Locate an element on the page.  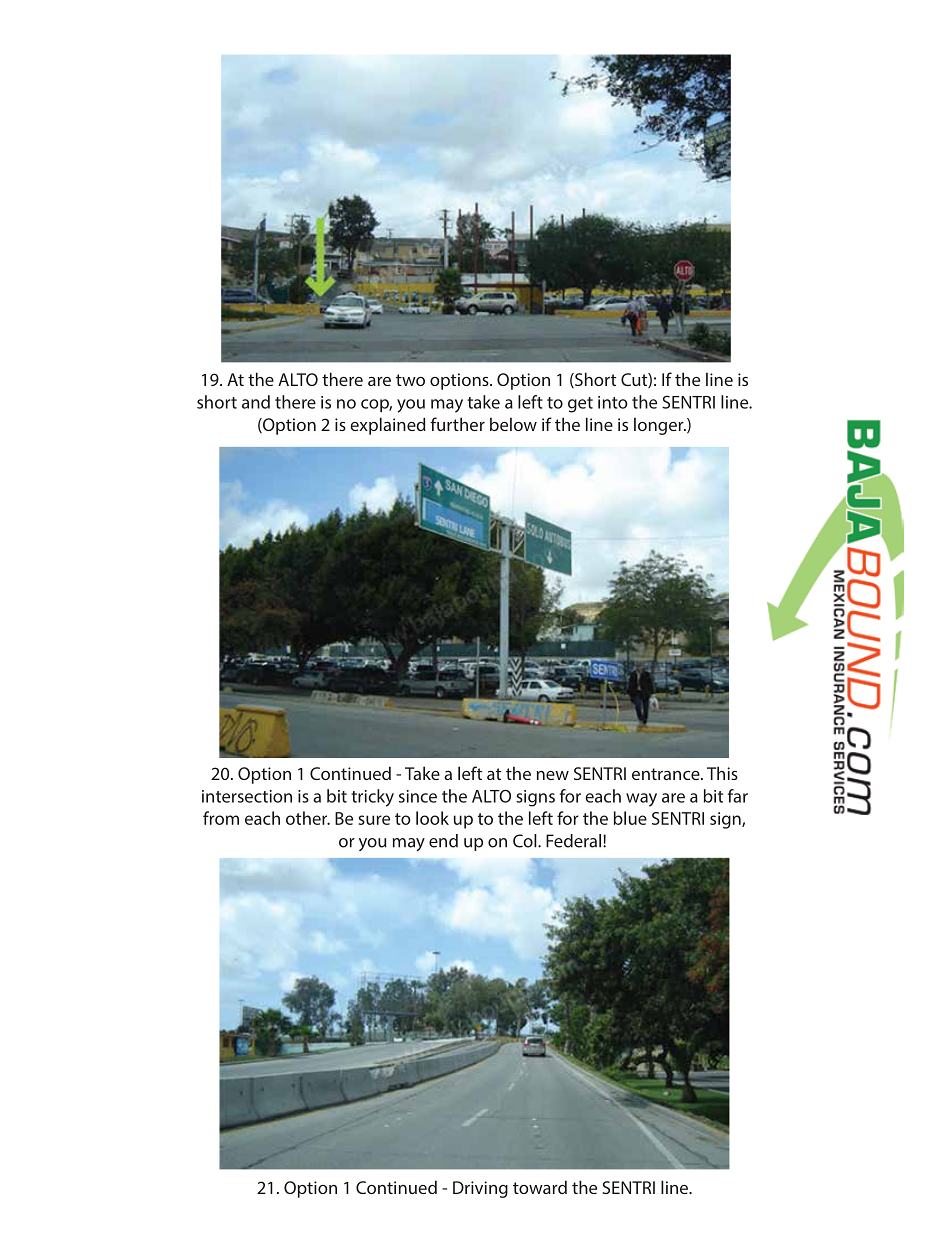
end is located at coordinates (443, 841).
